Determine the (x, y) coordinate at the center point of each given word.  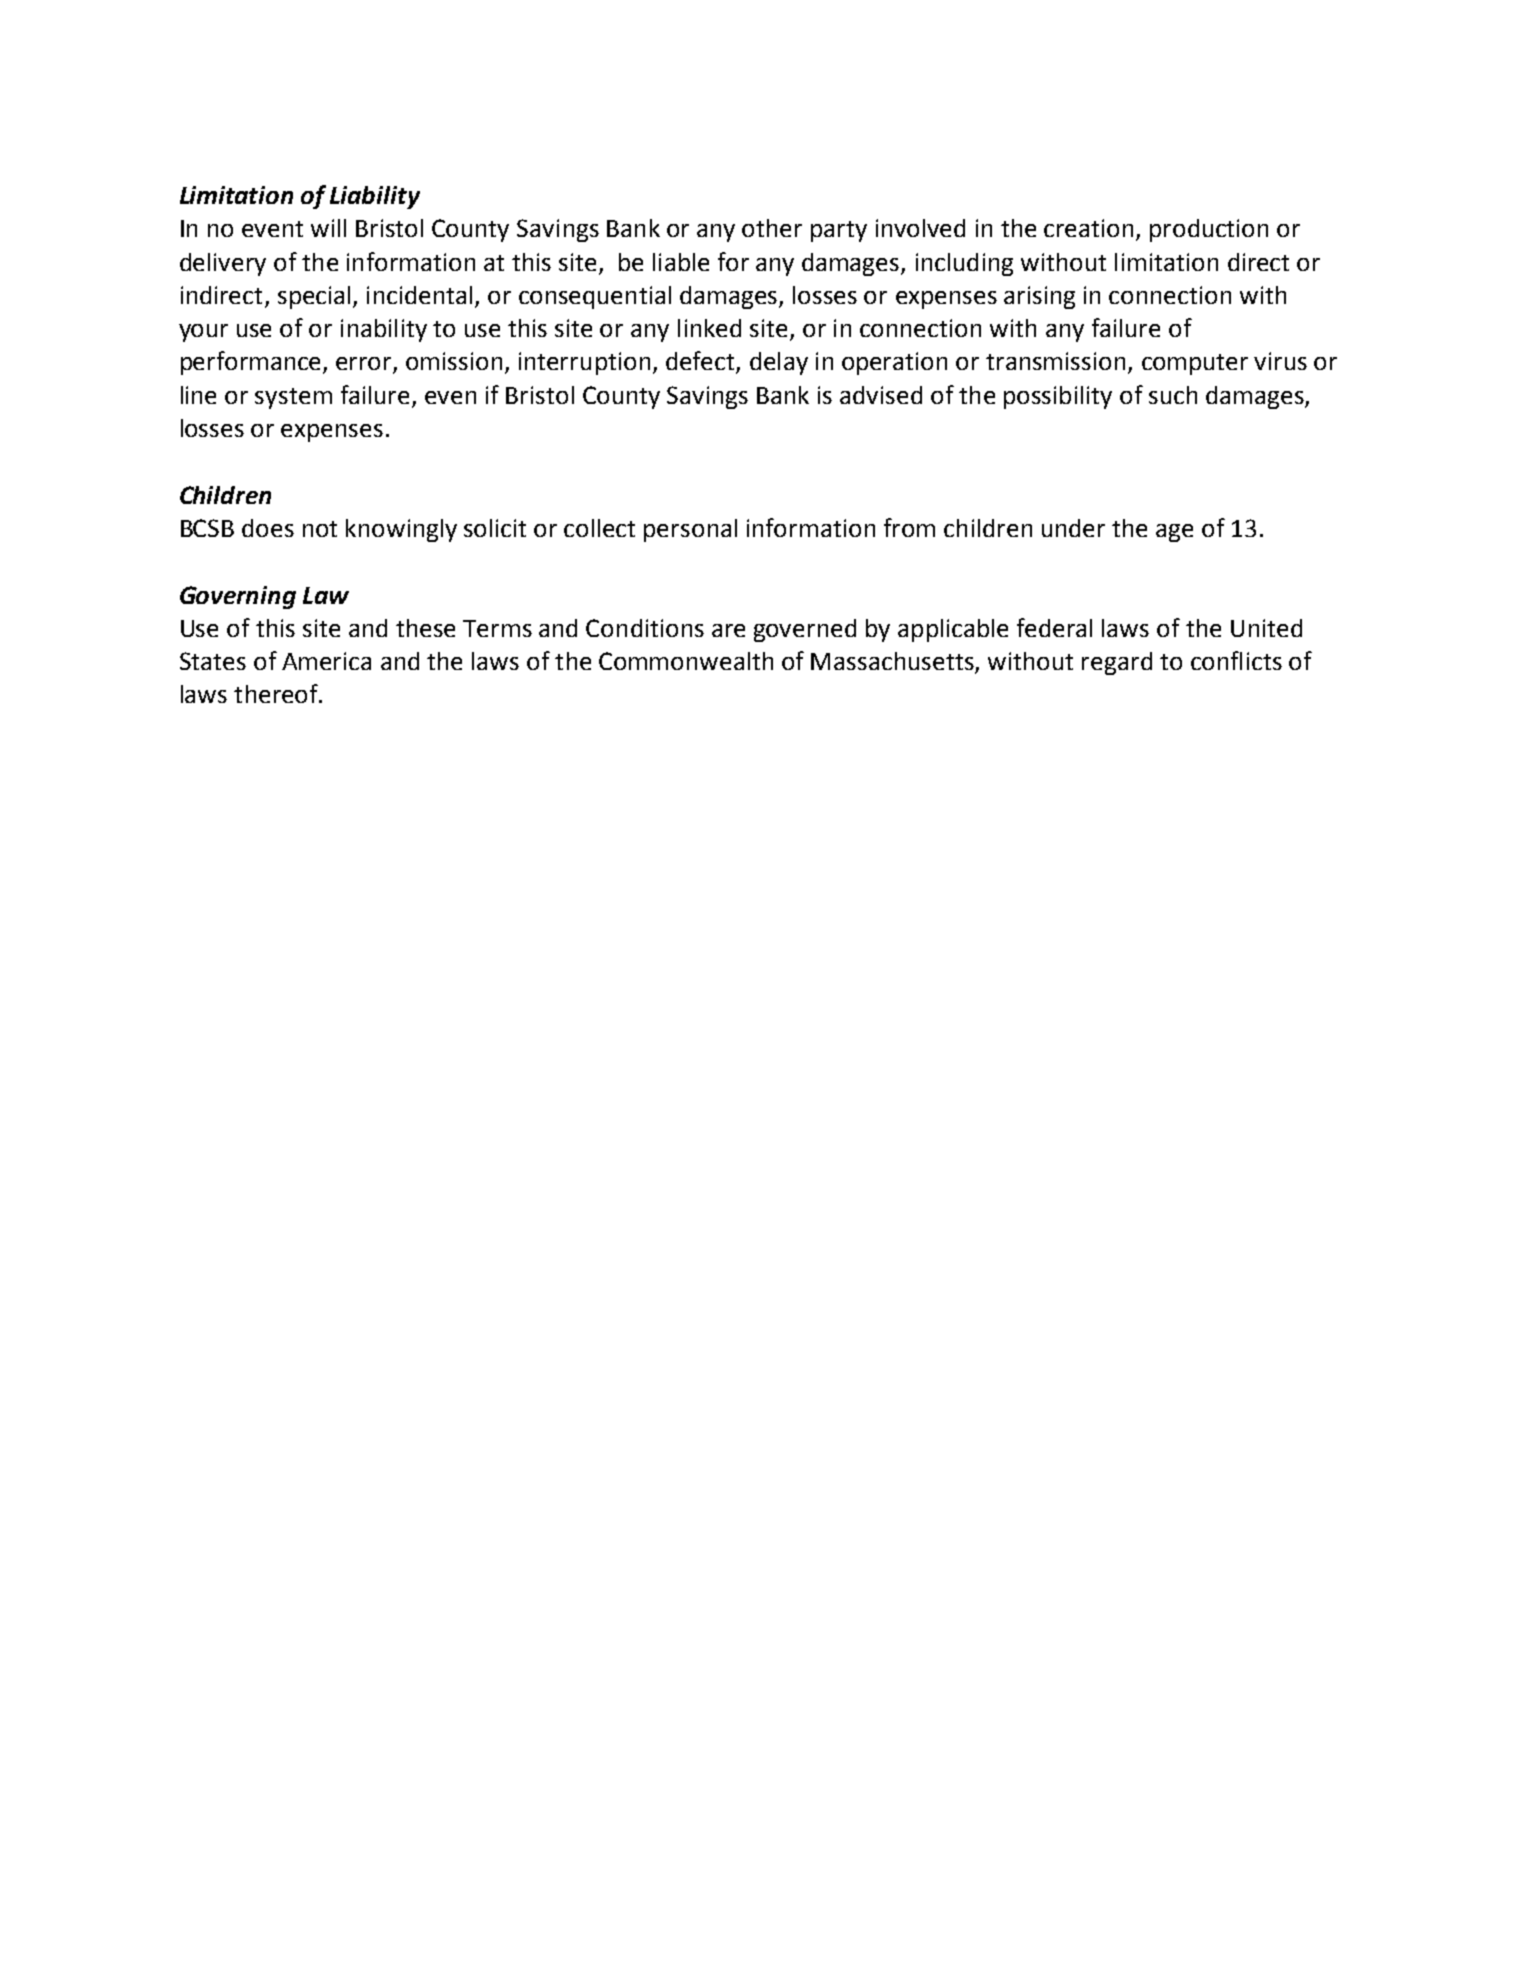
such (1173, 395)
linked (709, 328)
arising (1039, 297)
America (326, 661)
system (293, 398)
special (314, 297)
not (320, 529)
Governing (238, 597)
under (1073, 528)
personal (690, 530)
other (772, 228)
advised (881, 395)
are (728, 630)
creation (1088, 228)
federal (1054, 627)
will (328, 228)
